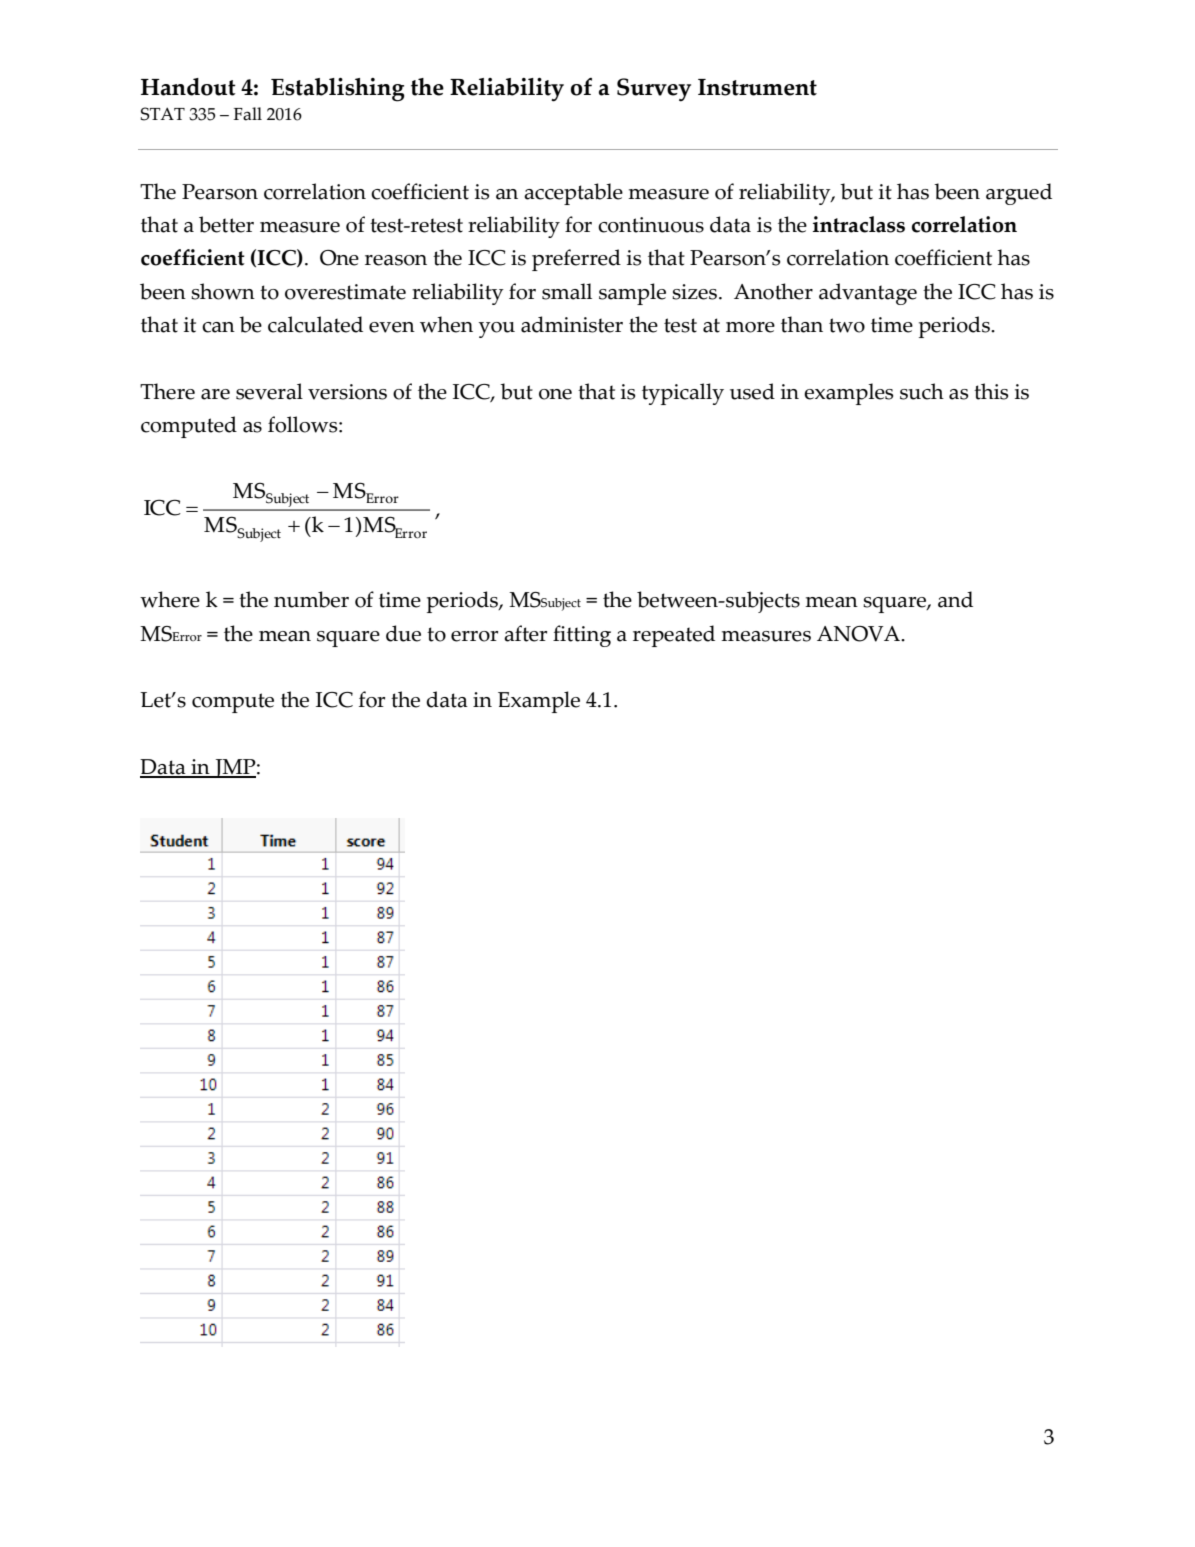 The image size is (1195, 1547). I want to click on fitting, so click(582, 636).
